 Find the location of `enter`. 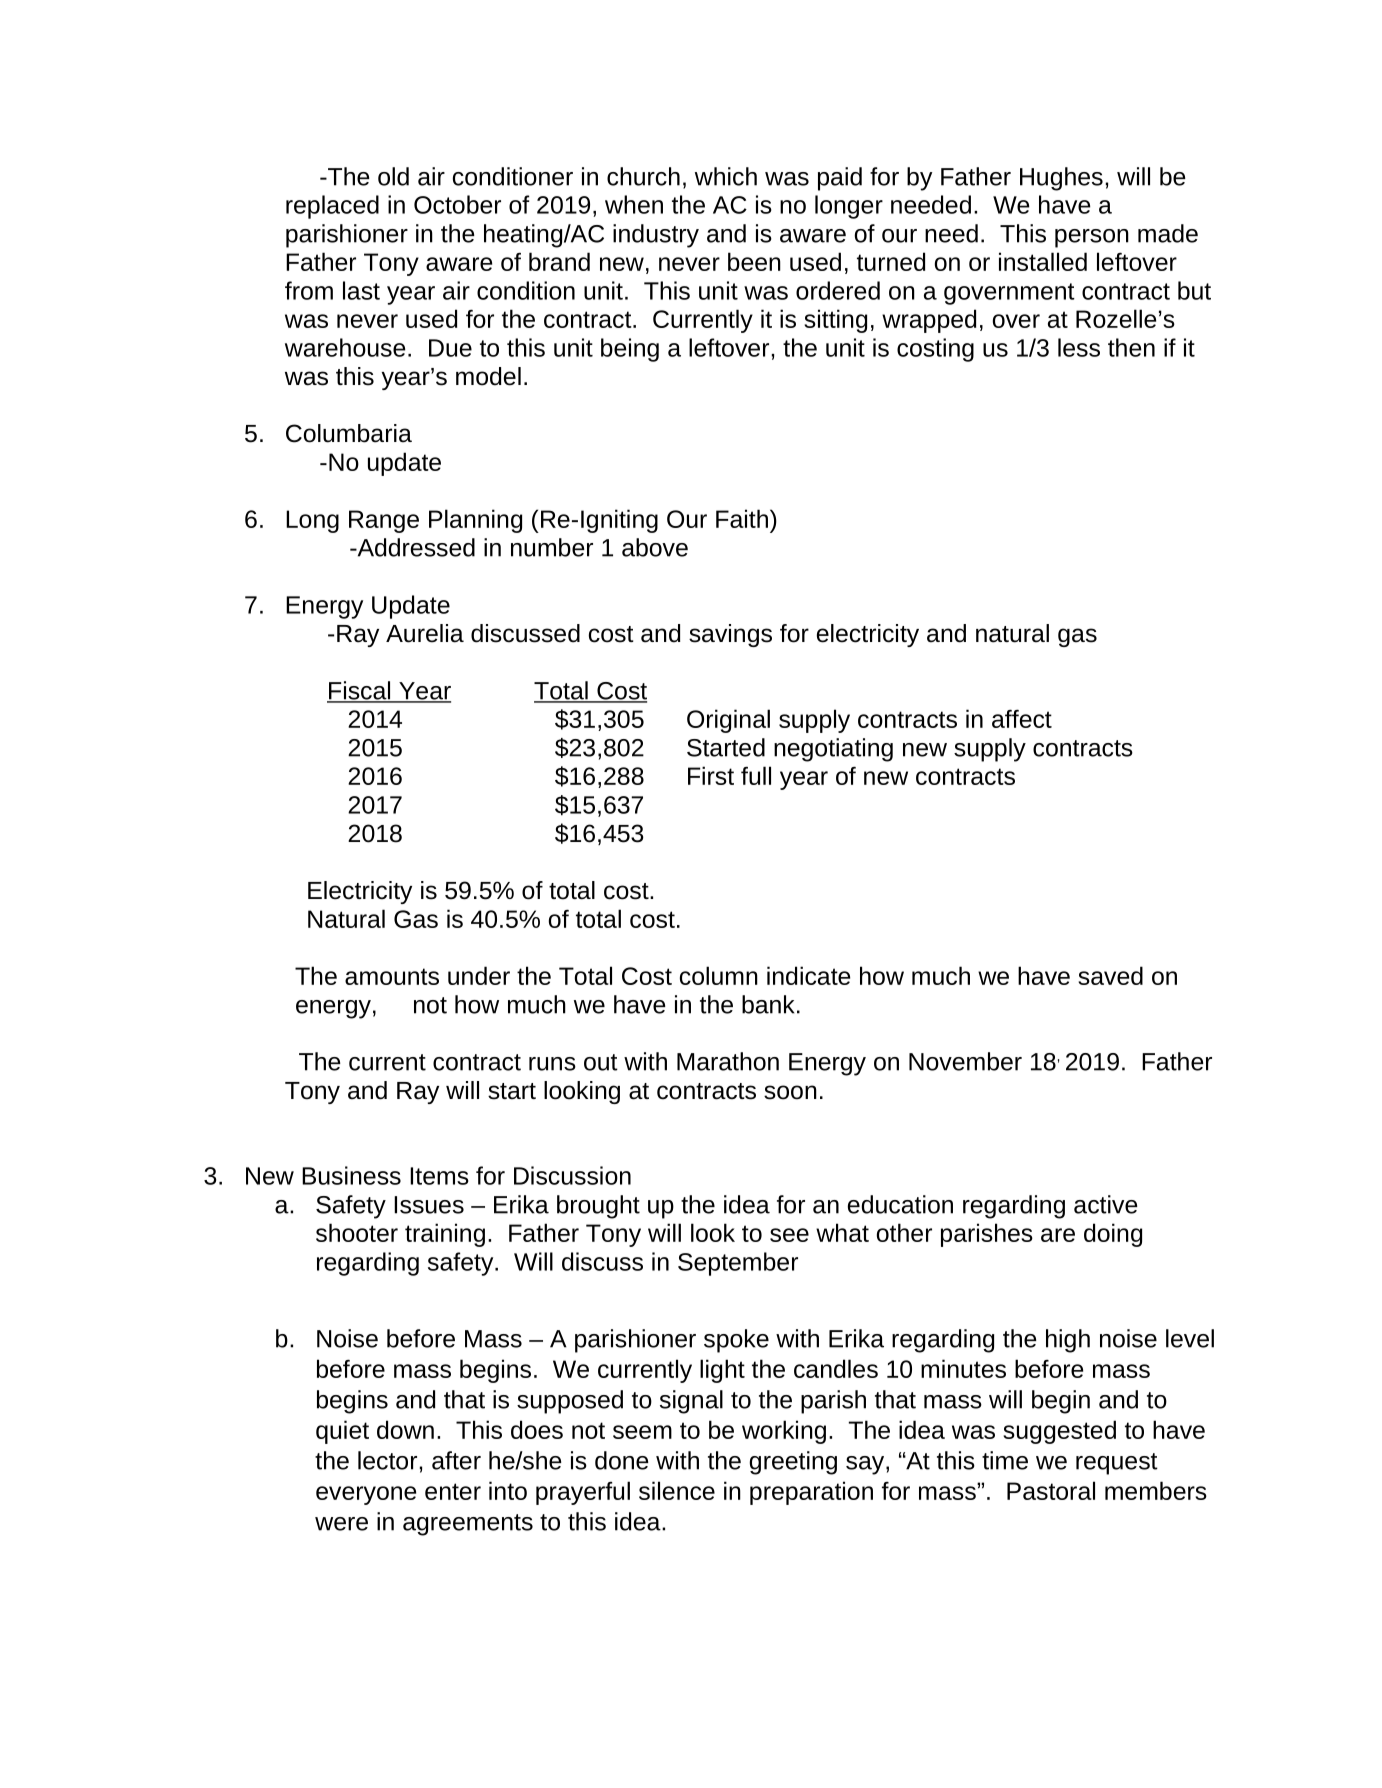

enter is located at coordinates (453, 1491).
